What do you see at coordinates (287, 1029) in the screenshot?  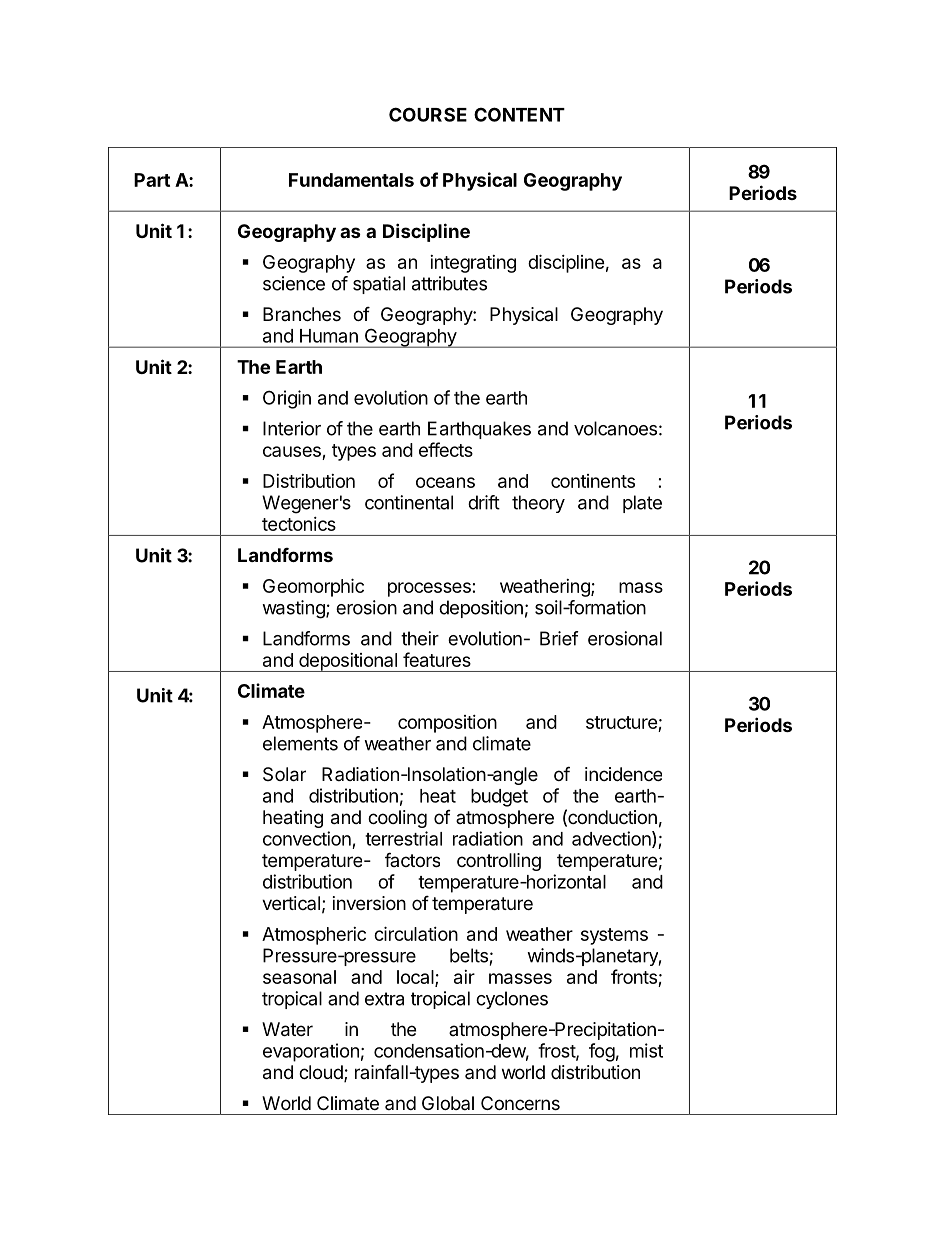 I see `Water` at bounding box center [287, 1029].
